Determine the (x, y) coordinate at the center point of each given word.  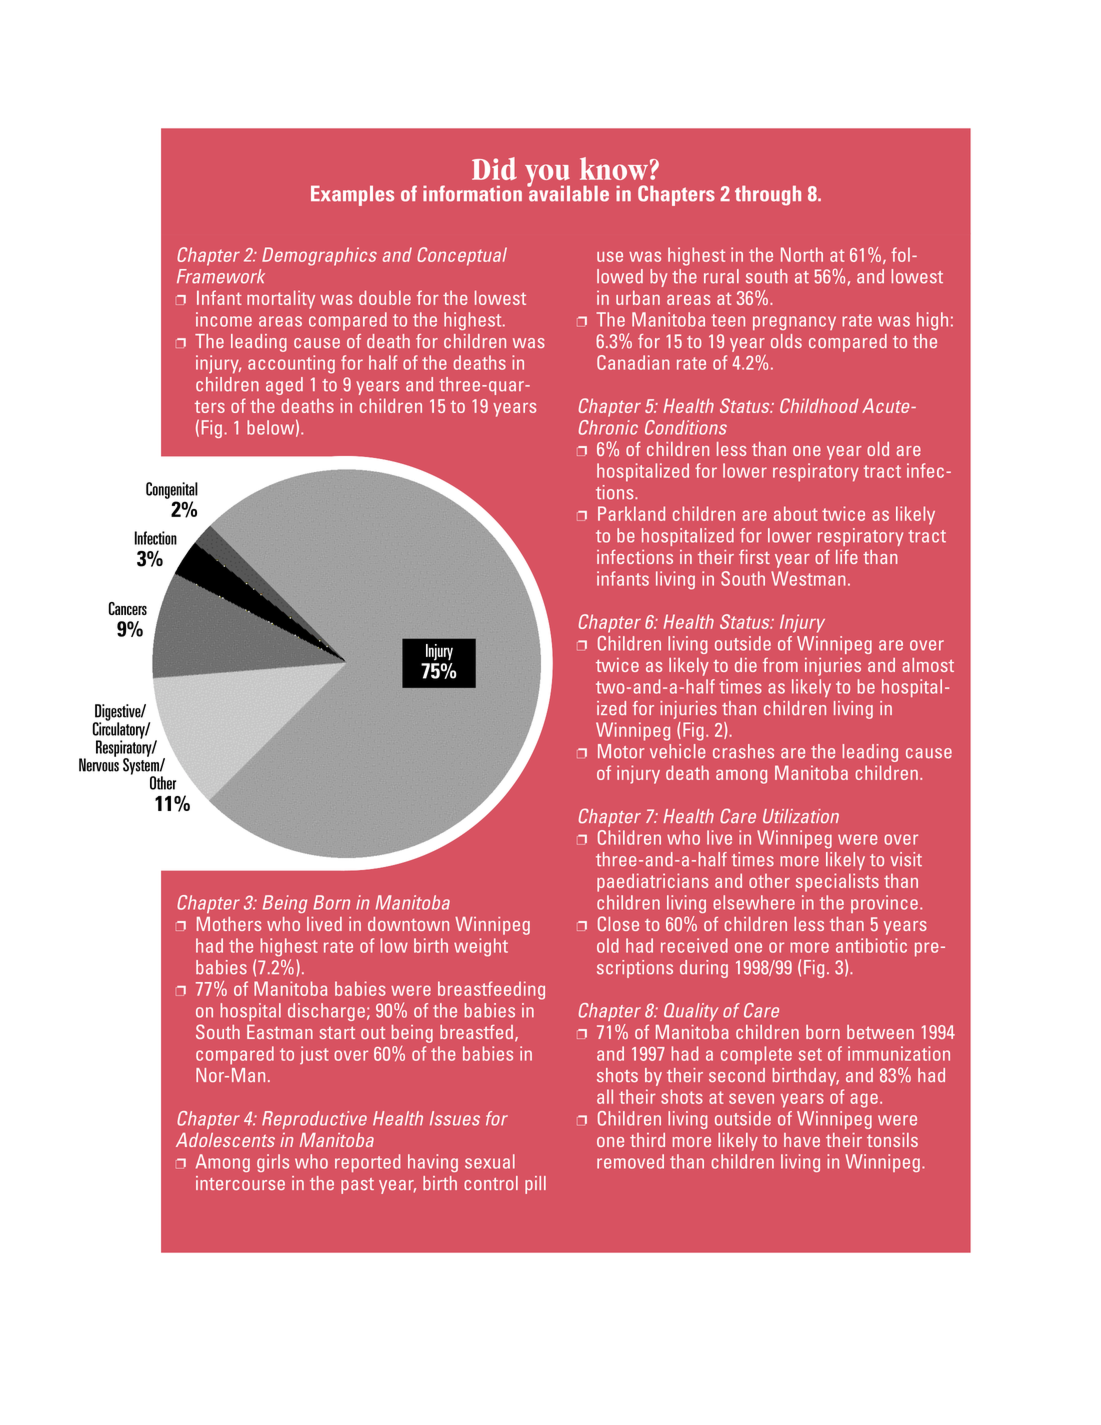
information (472, 193)
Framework (221, 276)
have (802, 1140)
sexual (490, 1161)
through (768, 196)
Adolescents (225, 1140)
